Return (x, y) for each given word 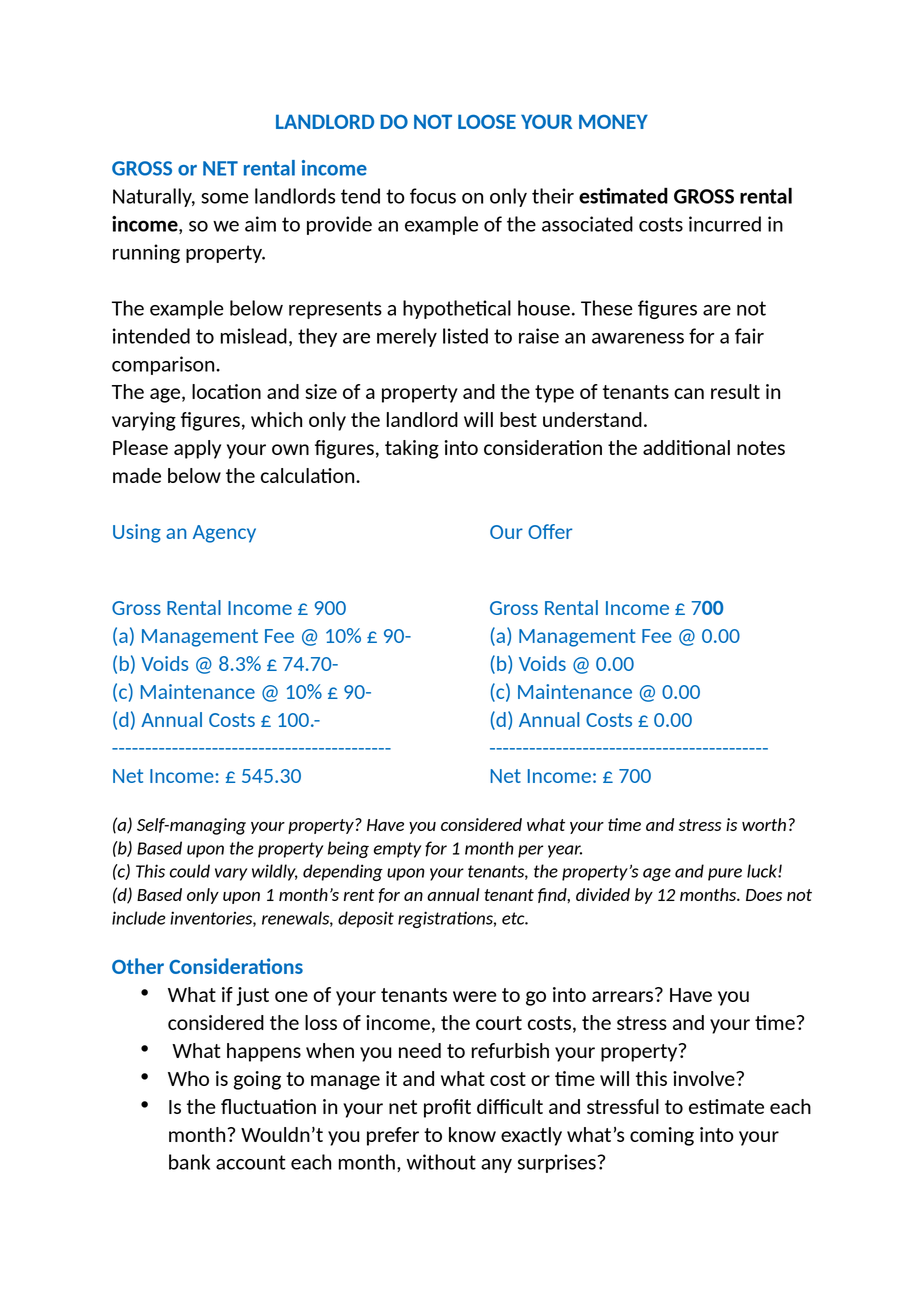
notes (761, 448)
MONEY (613, 121)
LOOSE (487, 121)
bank (189, 1162)
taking (412, 449)
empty (397, 850)
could (190, 871)
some (225, 198)
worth (764, 824)
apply (197, 449)
